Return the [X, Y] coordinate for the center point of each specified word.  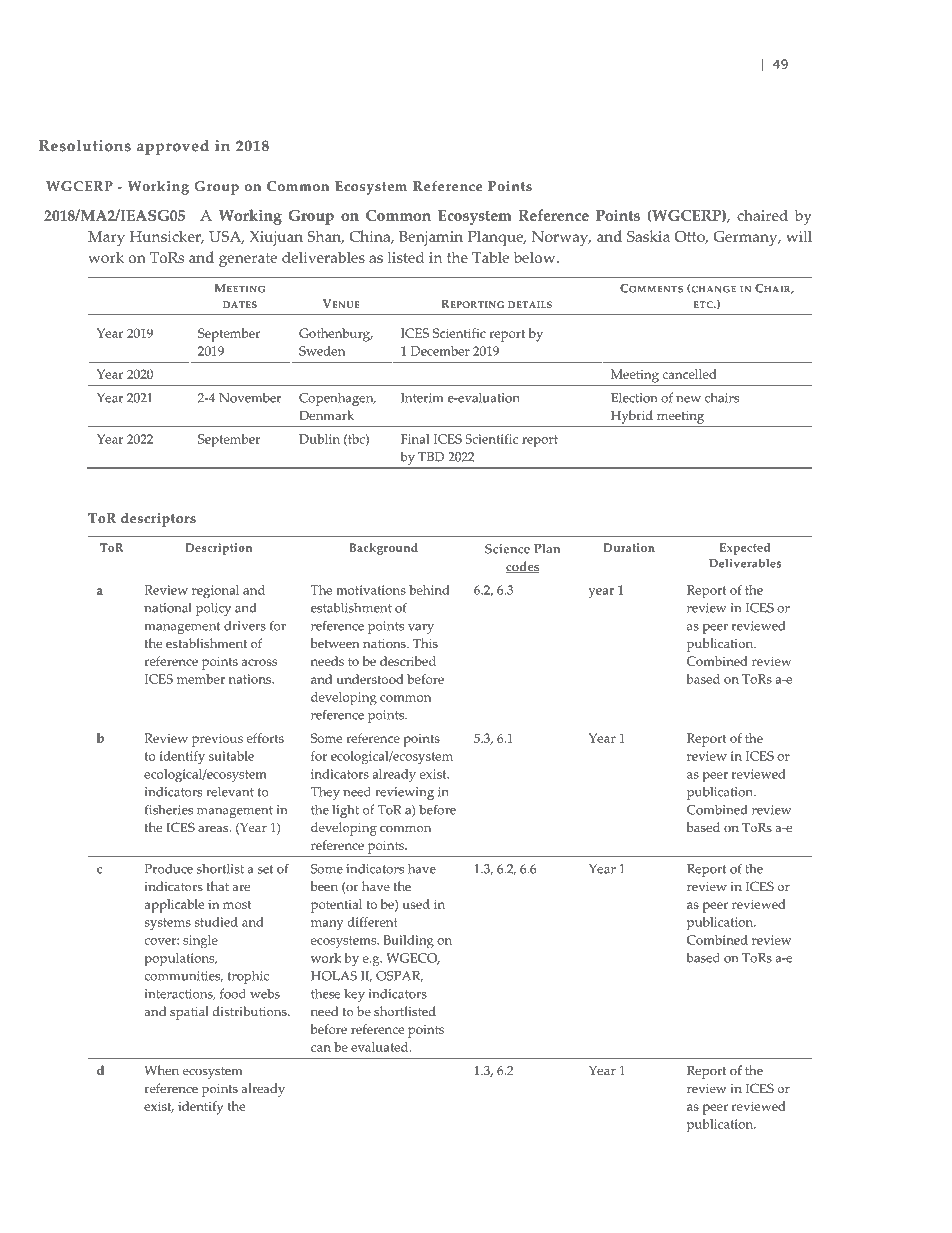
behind [429, 590]
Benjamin [431, 238]
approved [173, 147]
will [799, 236]
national [168, 607]
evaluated [381, 1047]
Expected [745, 549]
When [162, 1070]
